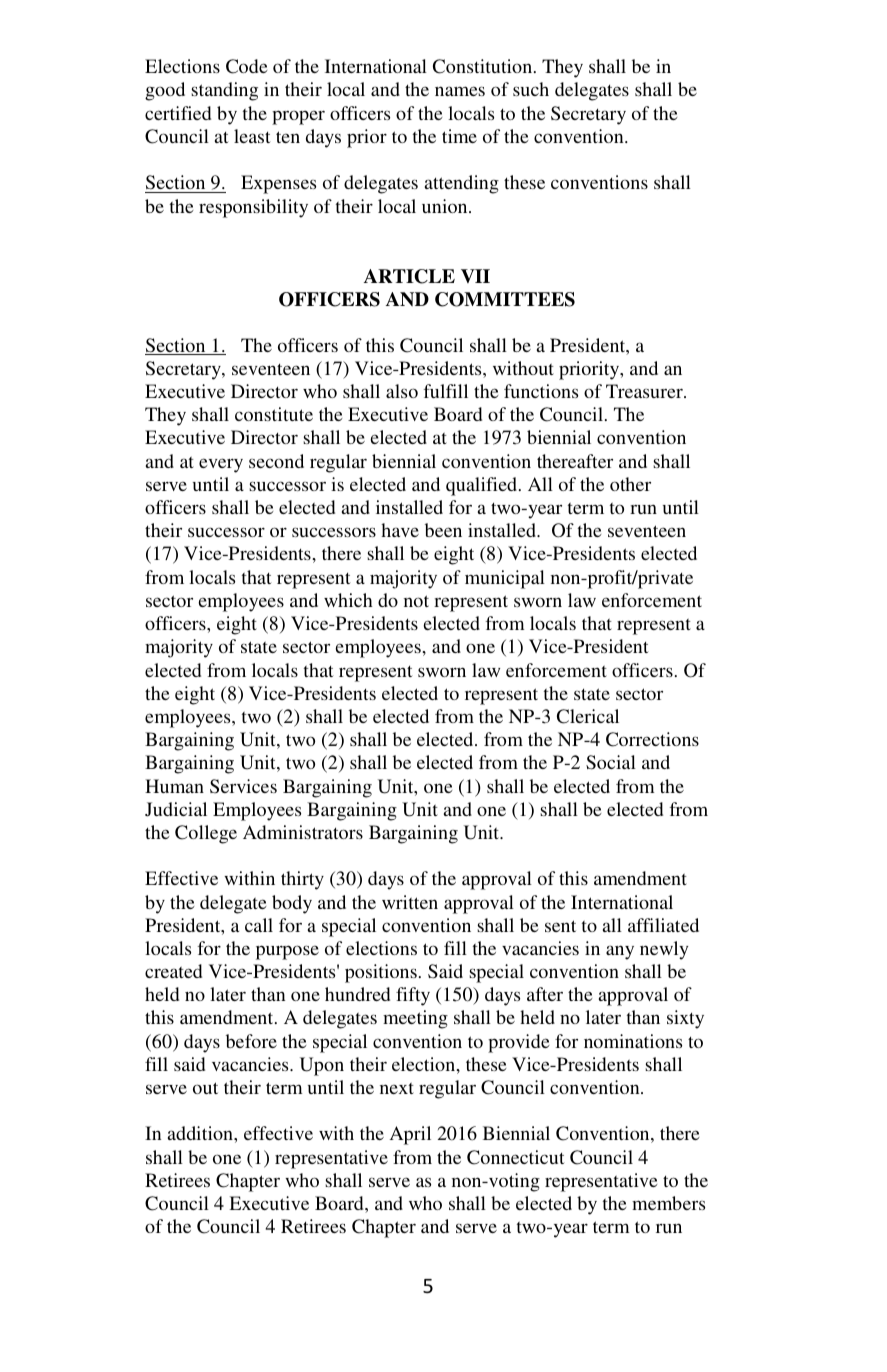 This screenshot has width=887, height=1372. I want to click on April, so click(410, 1135).
